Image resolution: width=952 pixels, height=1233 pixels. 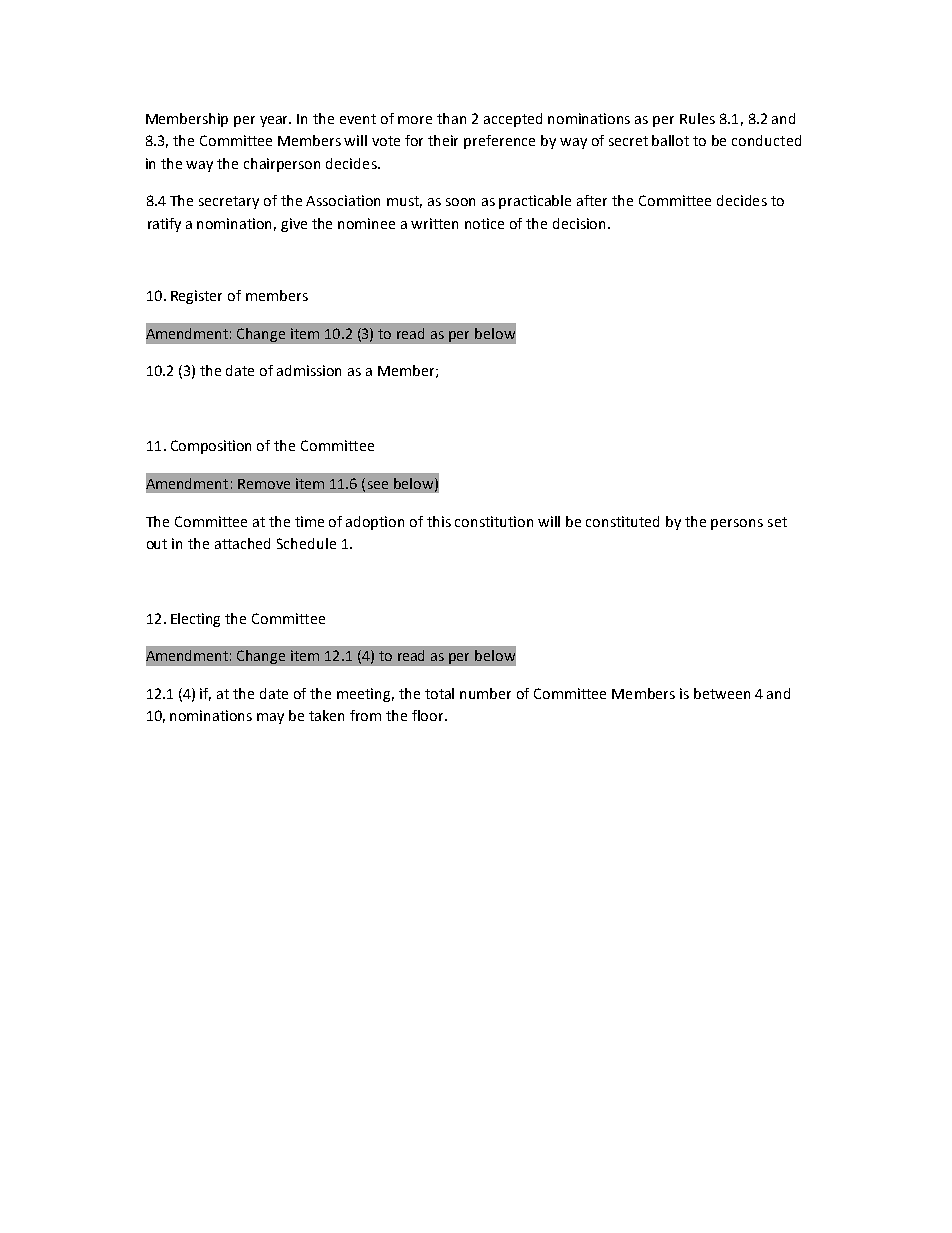 I want to click on may, so click(x=270, y=718).
